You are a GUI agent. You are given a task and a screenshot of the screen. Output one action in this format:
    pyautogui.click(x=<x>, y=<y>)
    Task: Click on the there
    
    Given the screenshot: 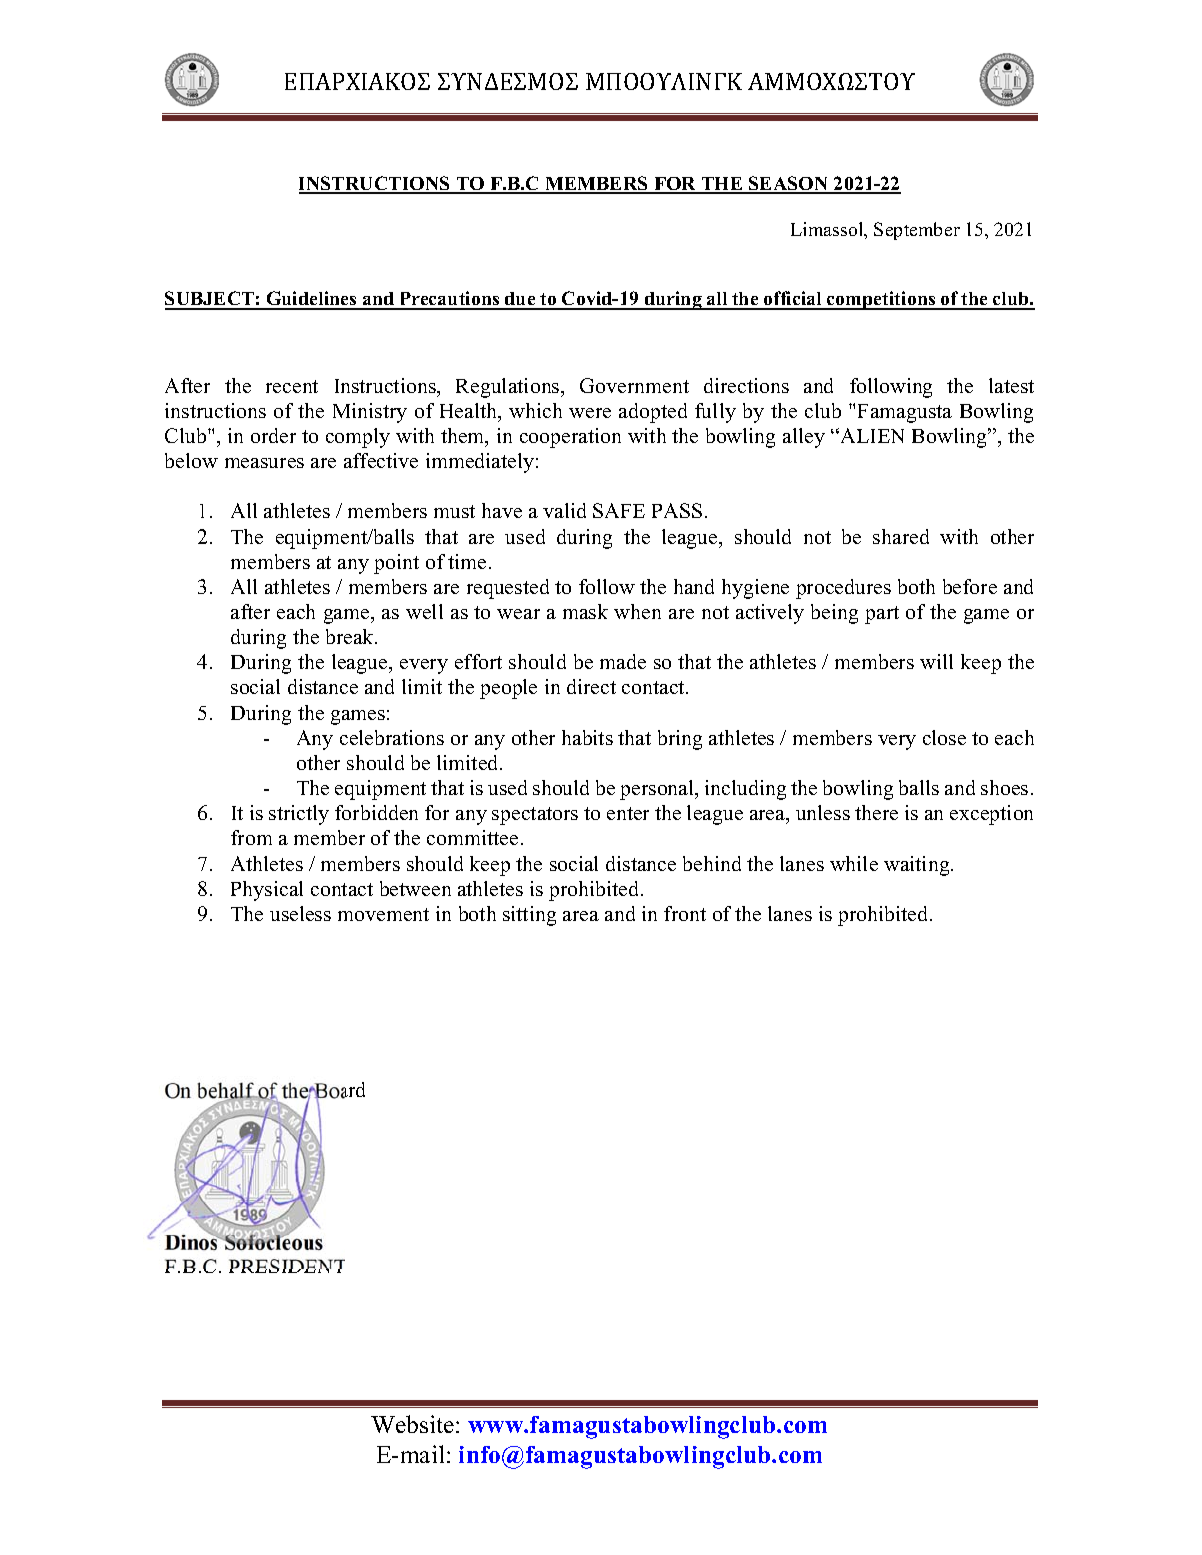 What is the action you would take?
    pyautogui.click(x=876, y=812)
